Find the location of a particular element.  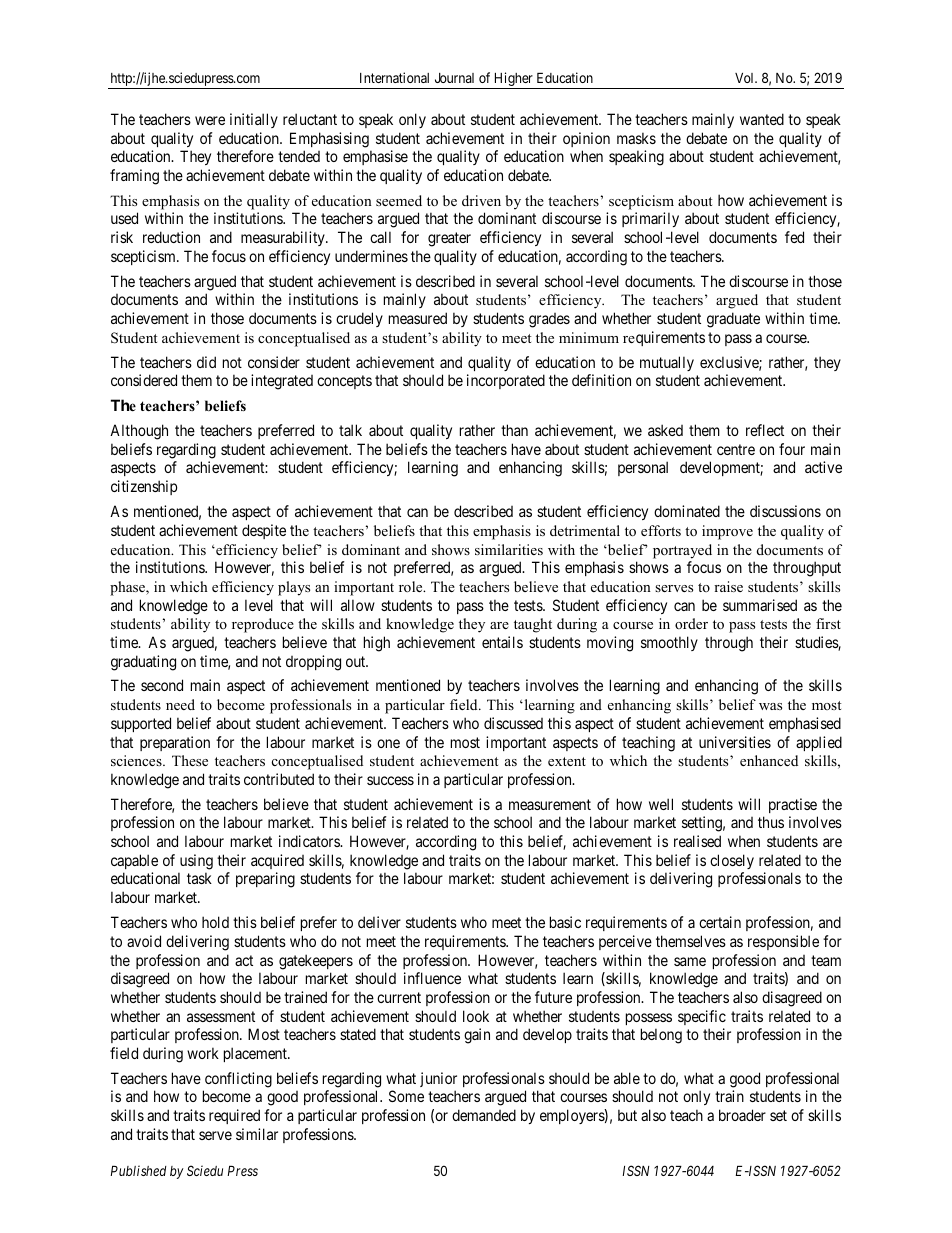

thus is located at coordinates (771, 822).
